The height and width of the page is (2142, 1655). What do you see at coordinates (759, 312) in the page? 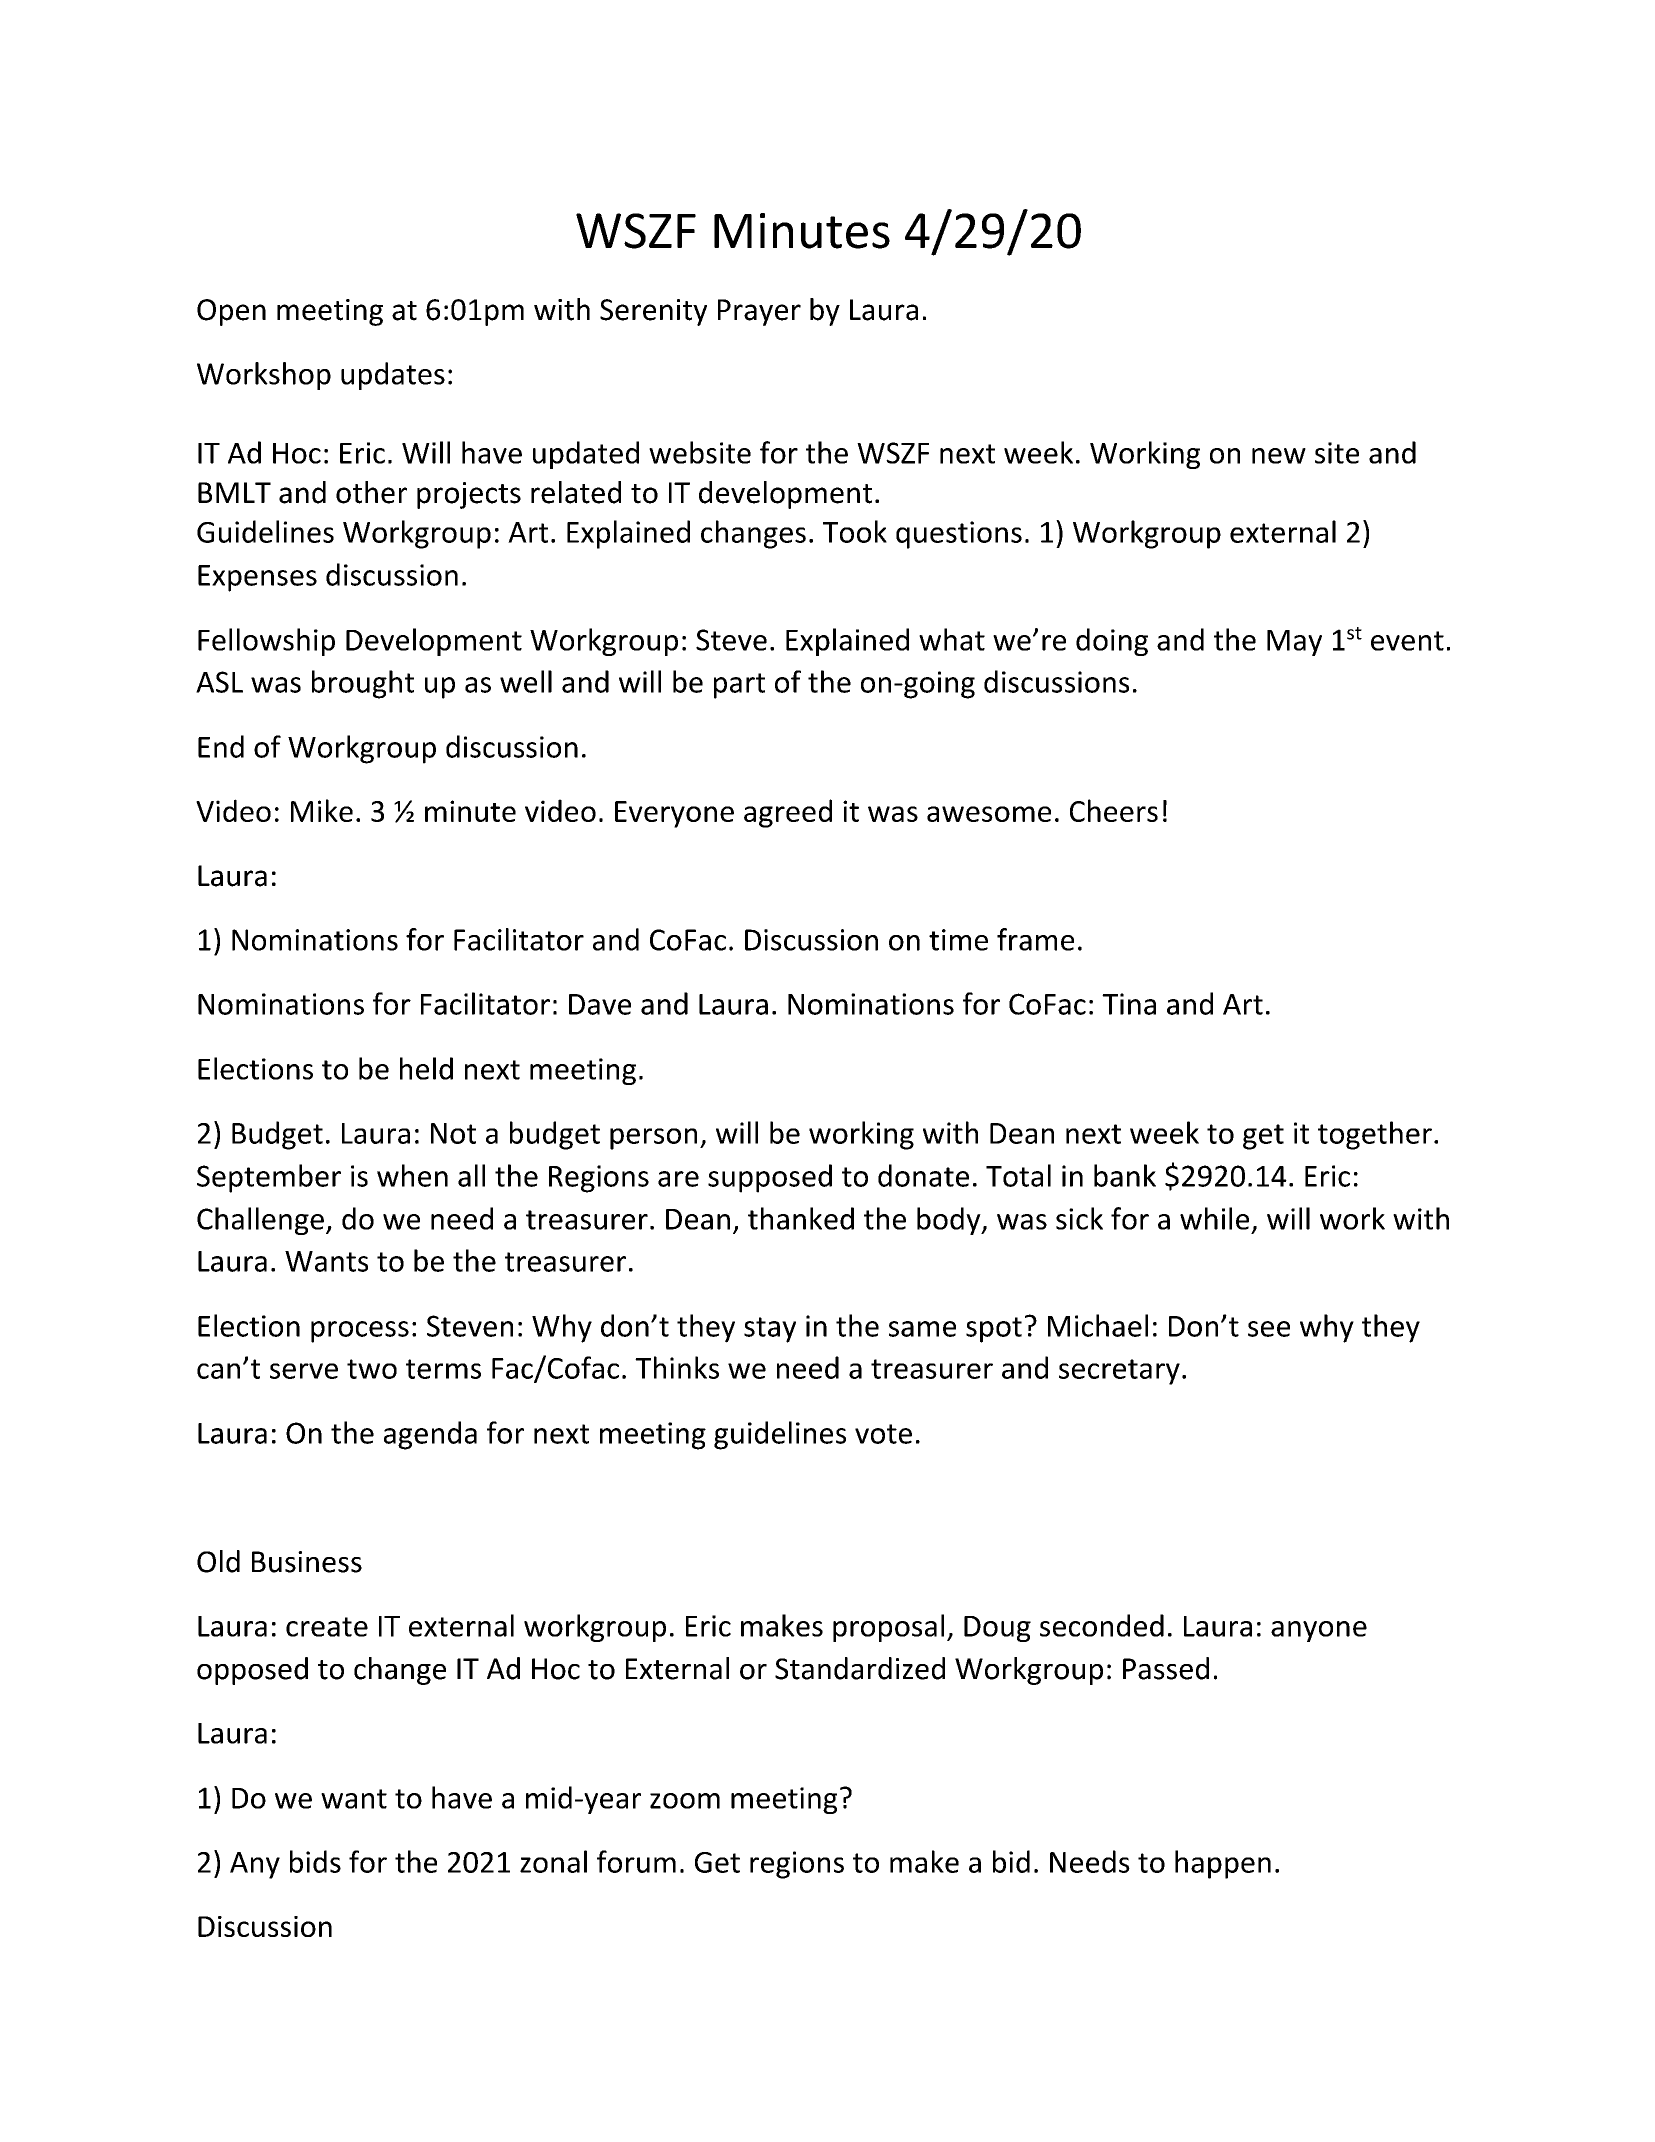
I see `Prayer` at bounding box center [759, 312].
